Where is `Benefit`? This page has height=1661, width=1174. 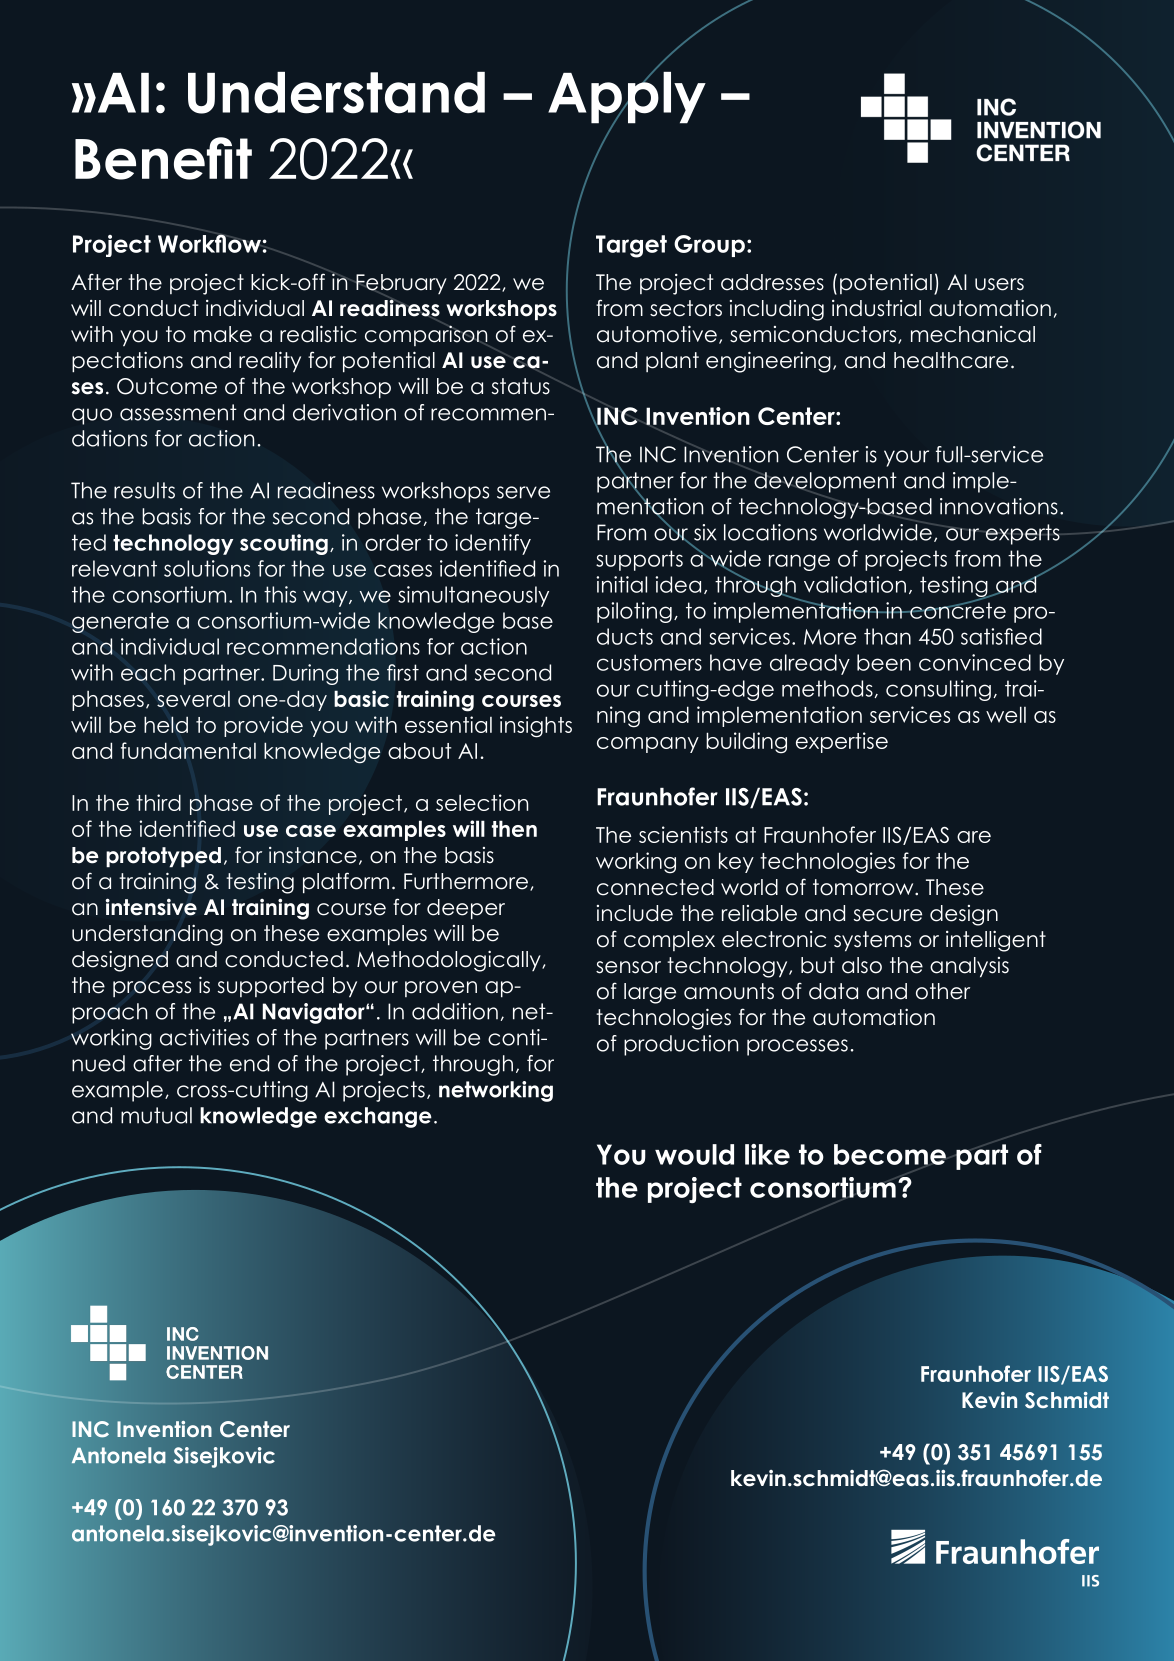 Benefit is located at coordinates (163, 158).
